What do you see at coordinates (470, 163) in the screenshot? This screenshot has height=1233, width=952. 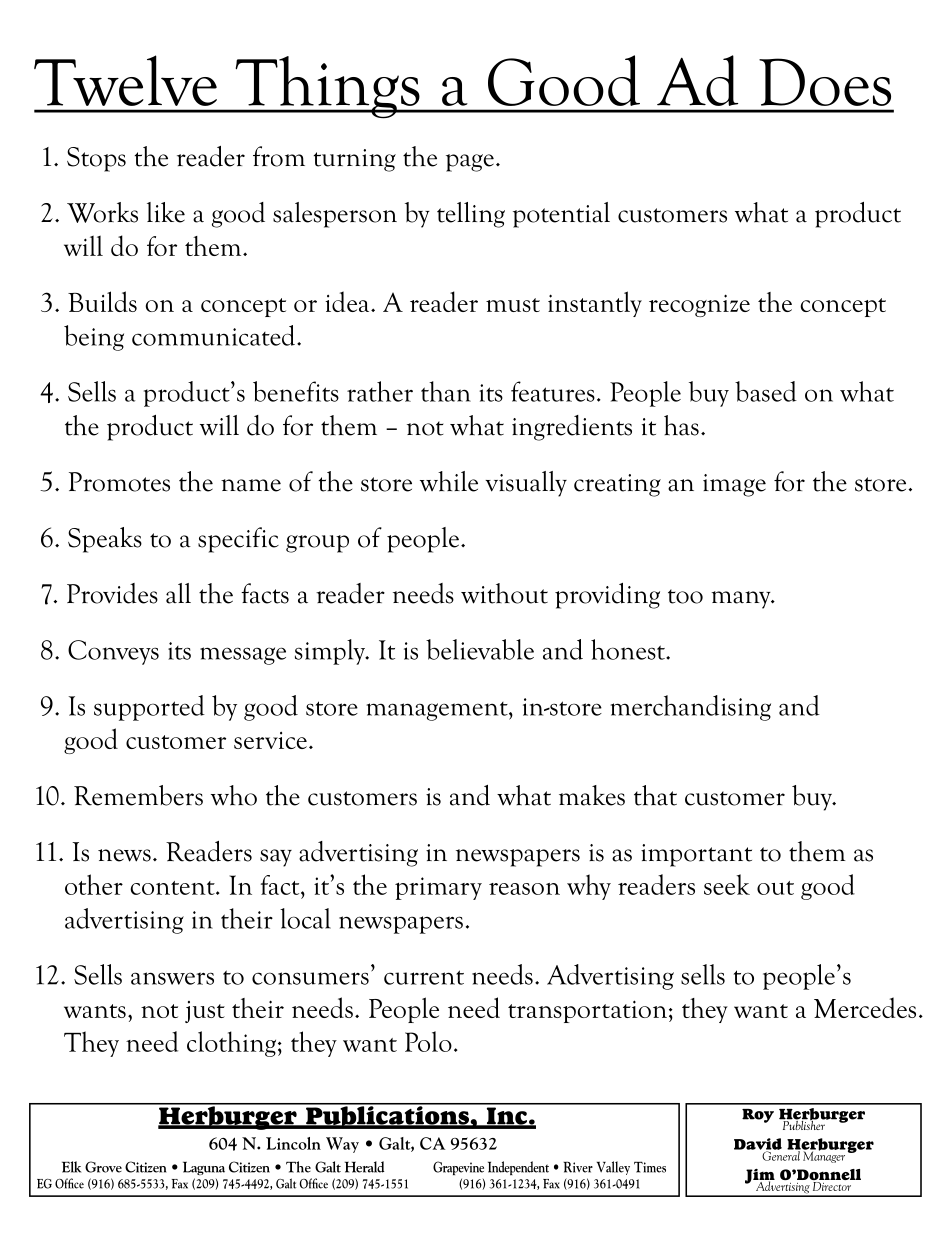 I see `page` at bounding box center [470, 163].
